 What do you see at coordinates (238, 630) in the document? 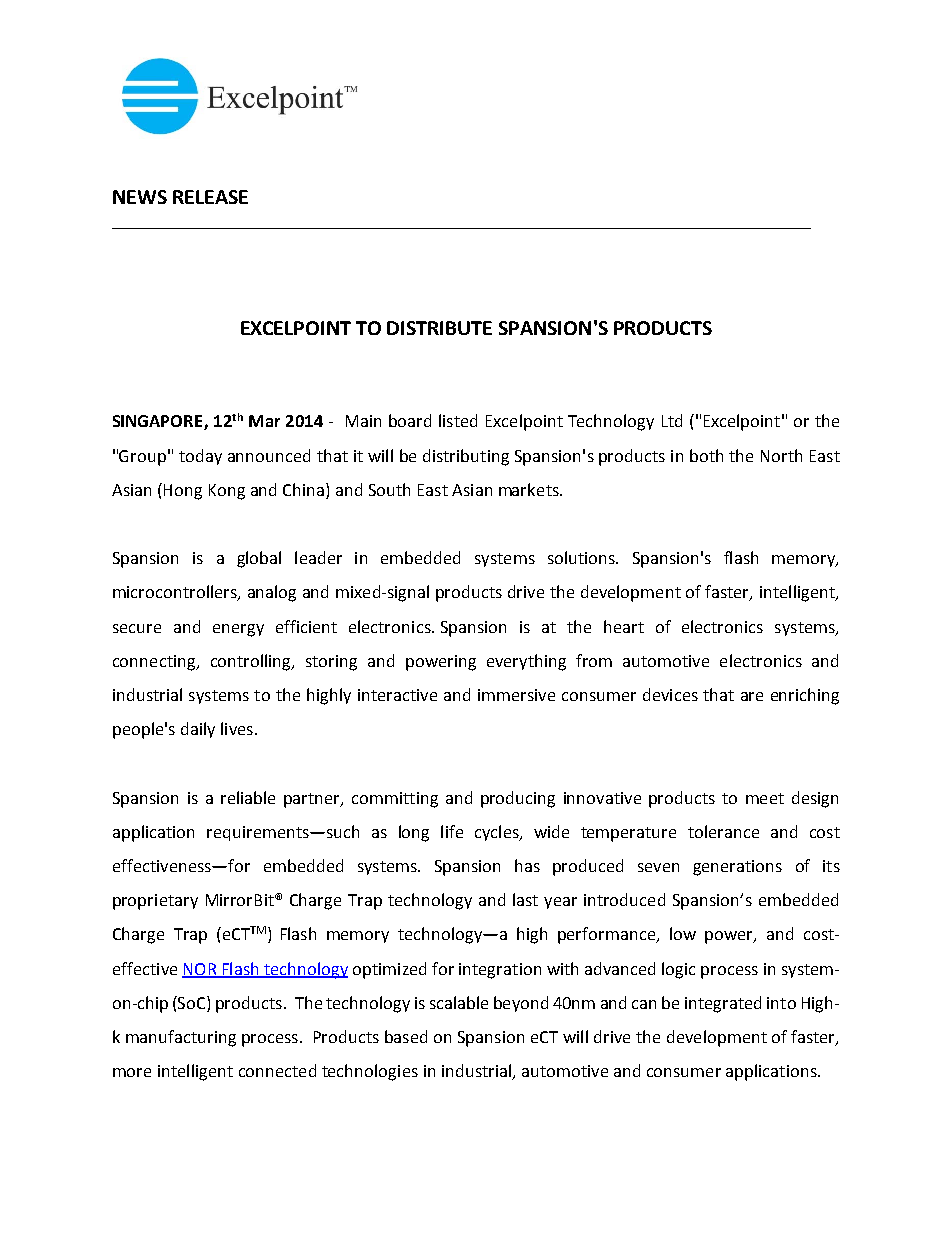
I see `energy` at bounding box center [238, 630].
